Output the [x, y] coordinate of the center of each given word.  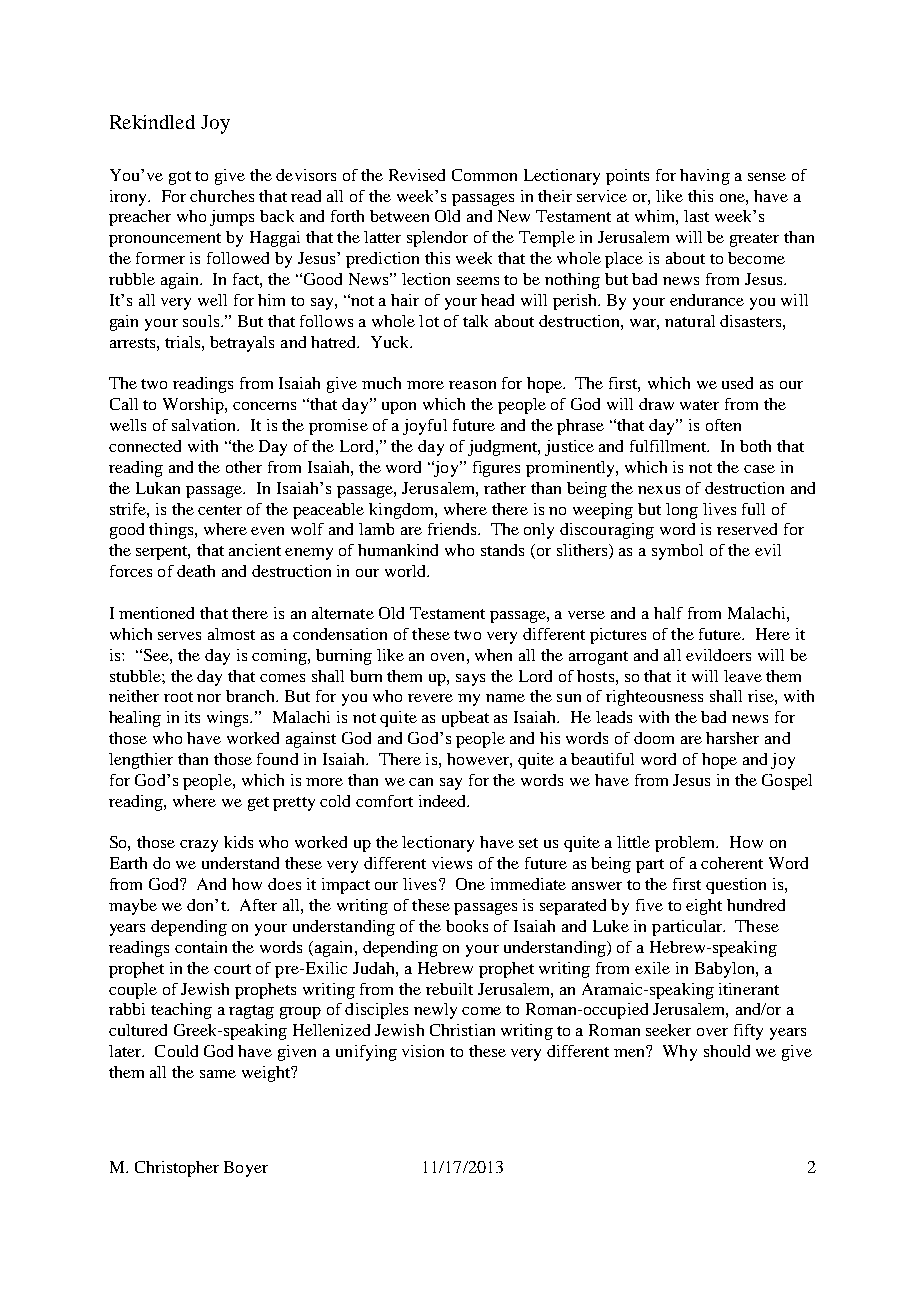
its [192, 717]
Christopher [177, 1169]
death [196, 571]
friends [453, 529]
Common [484, 175]
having [705, 177]
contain [201, 947]
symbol [677, 552]
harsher [732, 738]
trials [184, 342]
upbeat [465, 719]
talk [475, 321]
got [180, 178]
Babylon [726, 970]
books [467, 926]
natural [690, 321]
